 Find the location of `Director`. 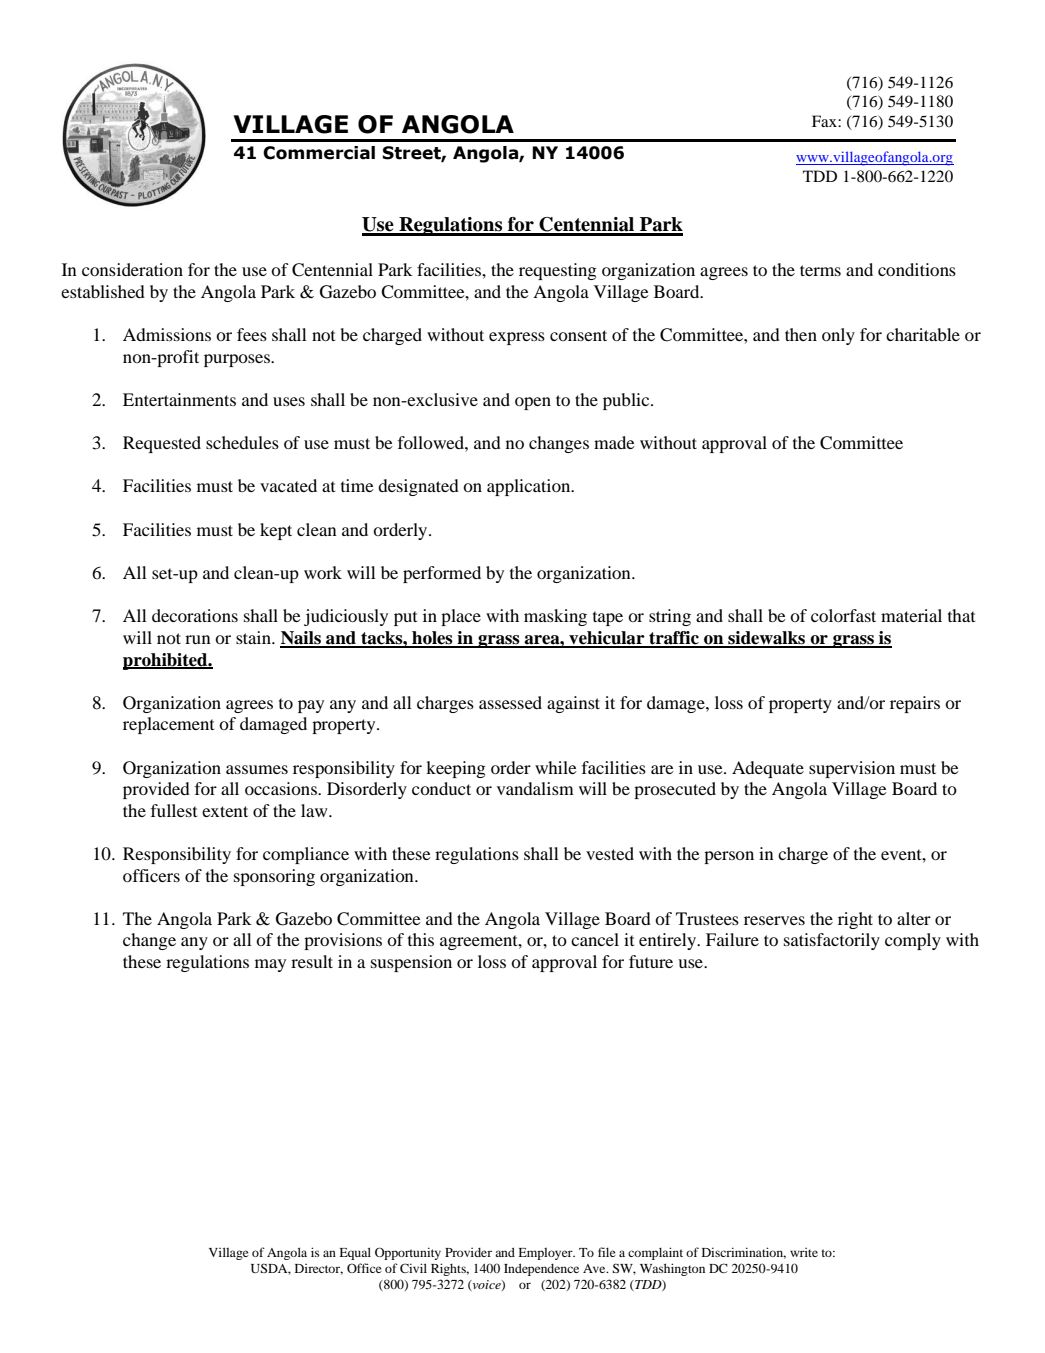

Director is located at coordinates (319, 1269).
